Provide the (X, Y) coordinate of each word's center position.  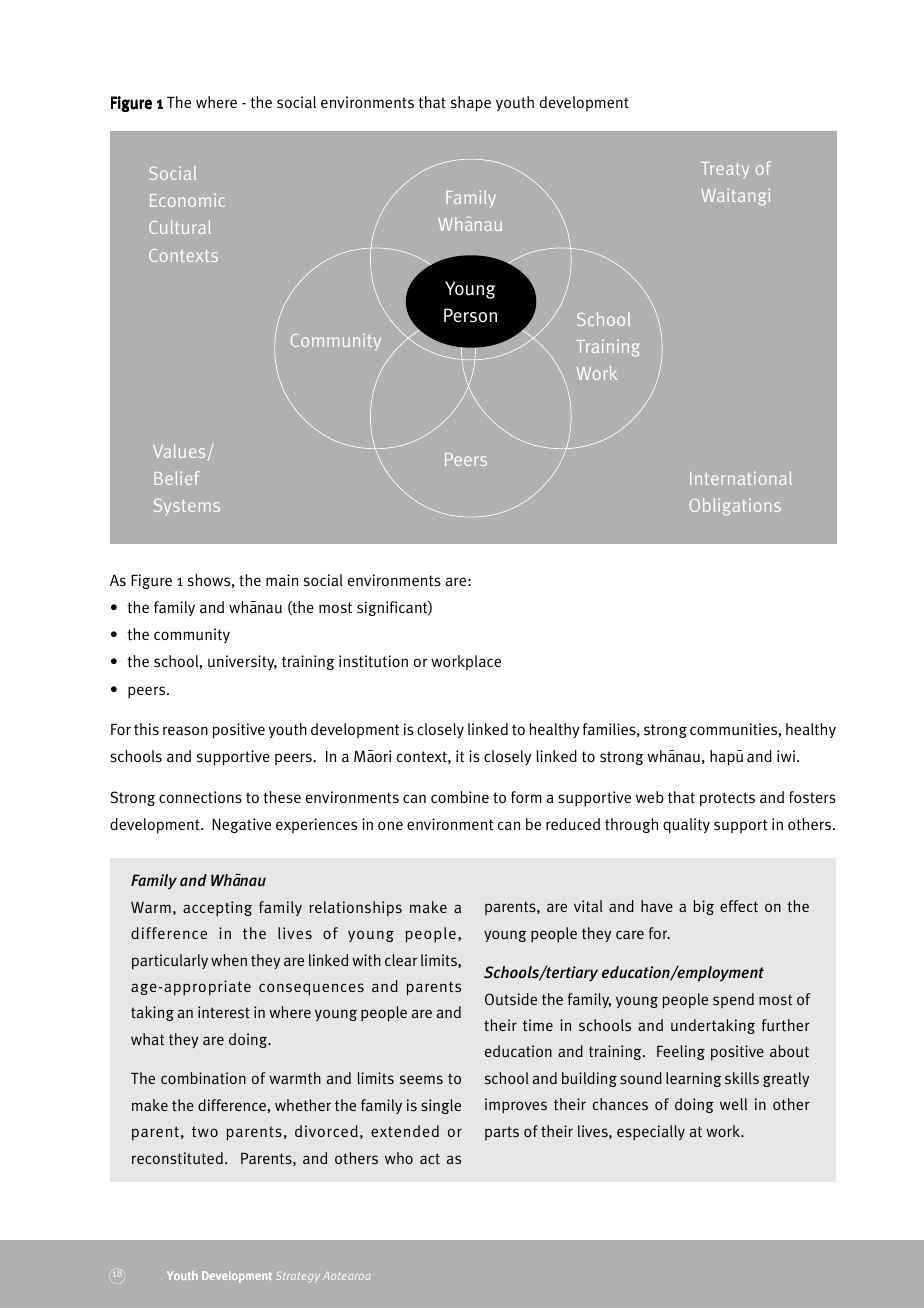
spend (733, 1000)
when (229, 960)
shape (471, 104)
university (242, 662)
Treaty (725, 170)
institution (373, 661)
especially (651, 1133)
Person (470, 315)
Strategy (298, 1276)
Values (179, 451)
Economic (187, 200)
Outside (511, 999)
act (430, 1158)
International (741, 478)
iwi (787, 756)
